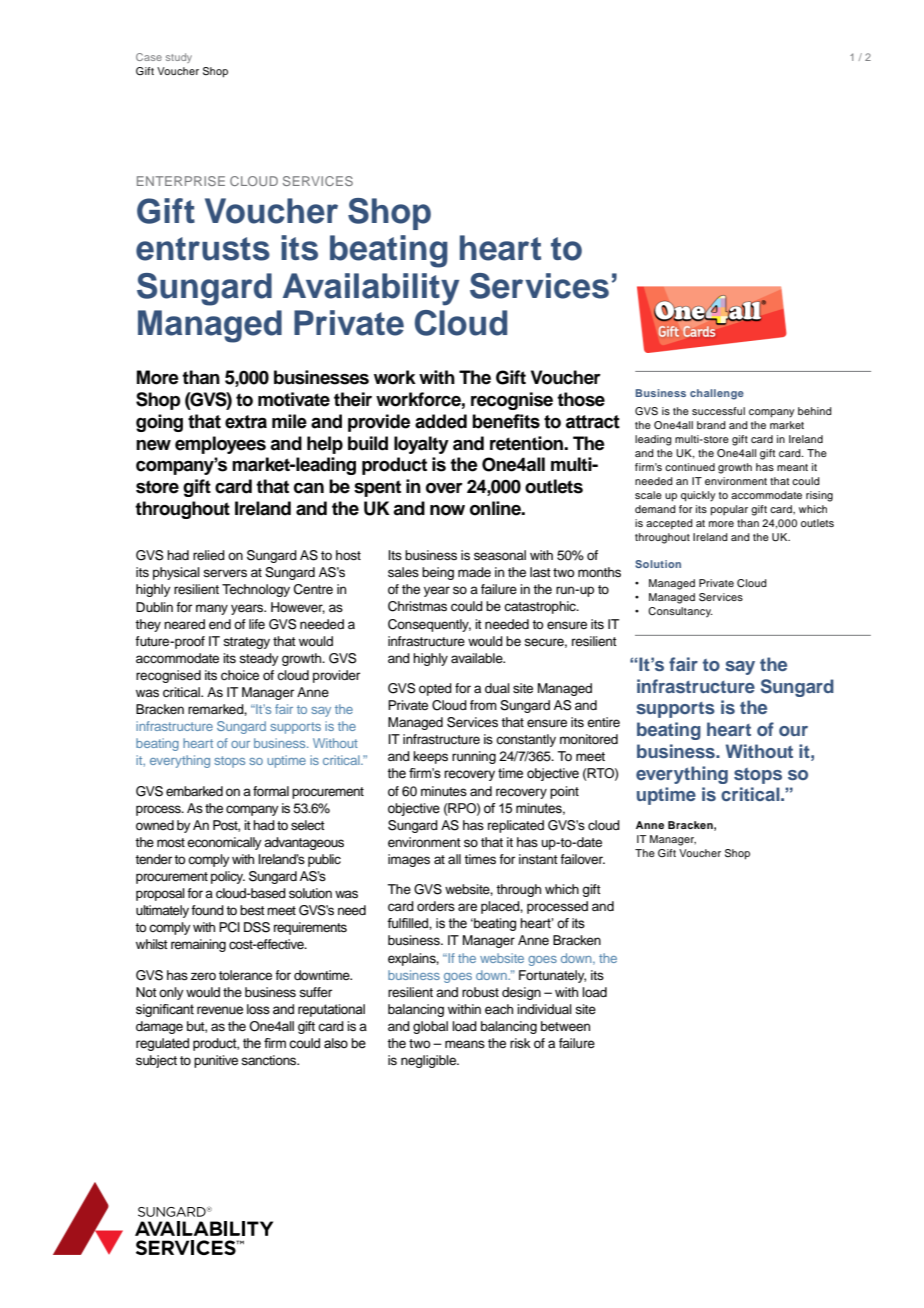 The width and height of the screenshot is (924, 1308). What do you see at coordinates (371, 289) in the screenshot?
I see `Availability` at bounding box center [371, 289].
